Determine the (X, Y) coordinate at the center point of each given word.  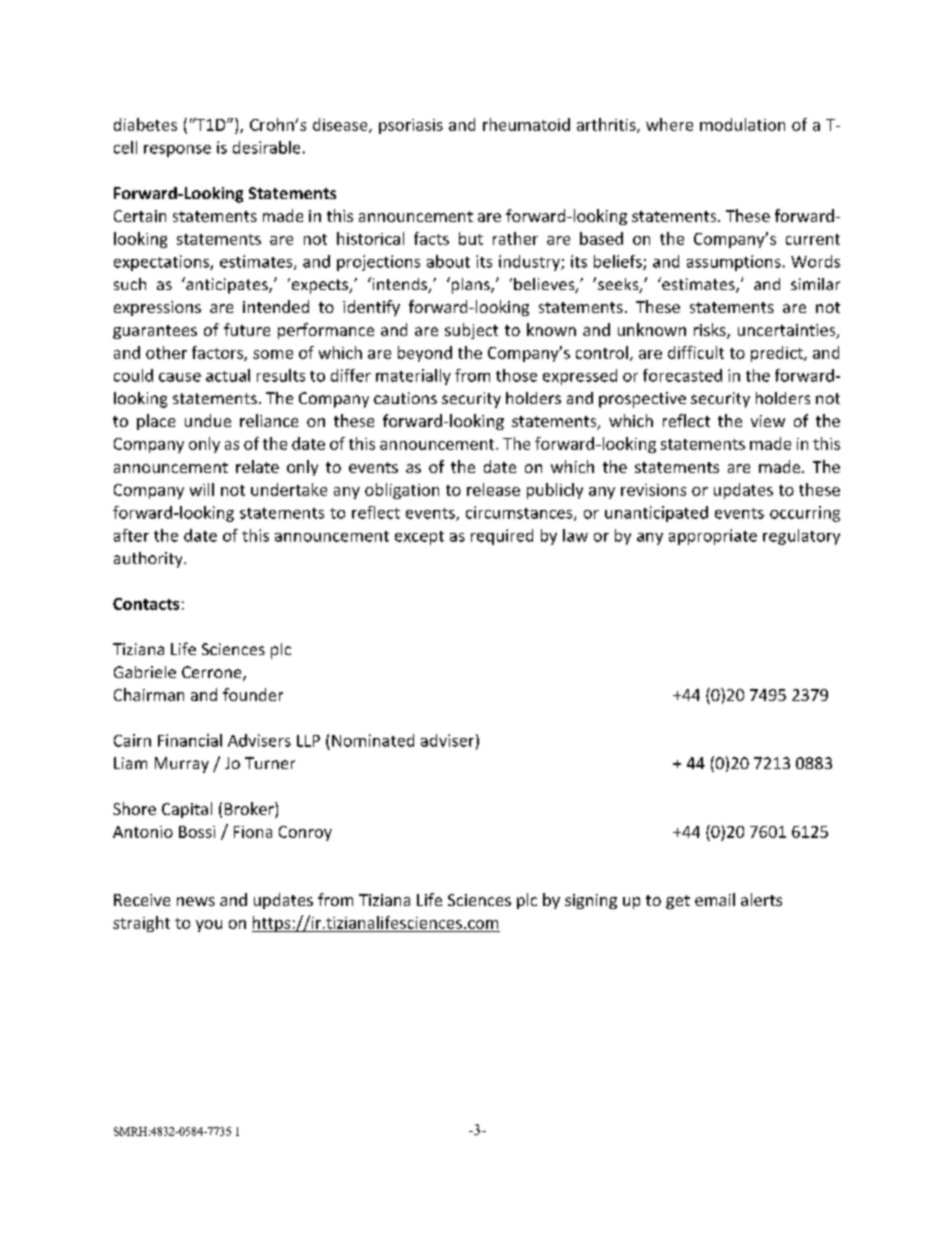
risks (711, 331)
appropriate (713, 537)
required (502, 537)
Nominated (373, 740)
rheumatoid (526, 124)
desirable (266, 147)
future (247, 329)
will (202, 489)
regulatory (801, 537)
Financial (190, 740)
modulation (742, 124)
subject (471, 331)
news (196, 901)
